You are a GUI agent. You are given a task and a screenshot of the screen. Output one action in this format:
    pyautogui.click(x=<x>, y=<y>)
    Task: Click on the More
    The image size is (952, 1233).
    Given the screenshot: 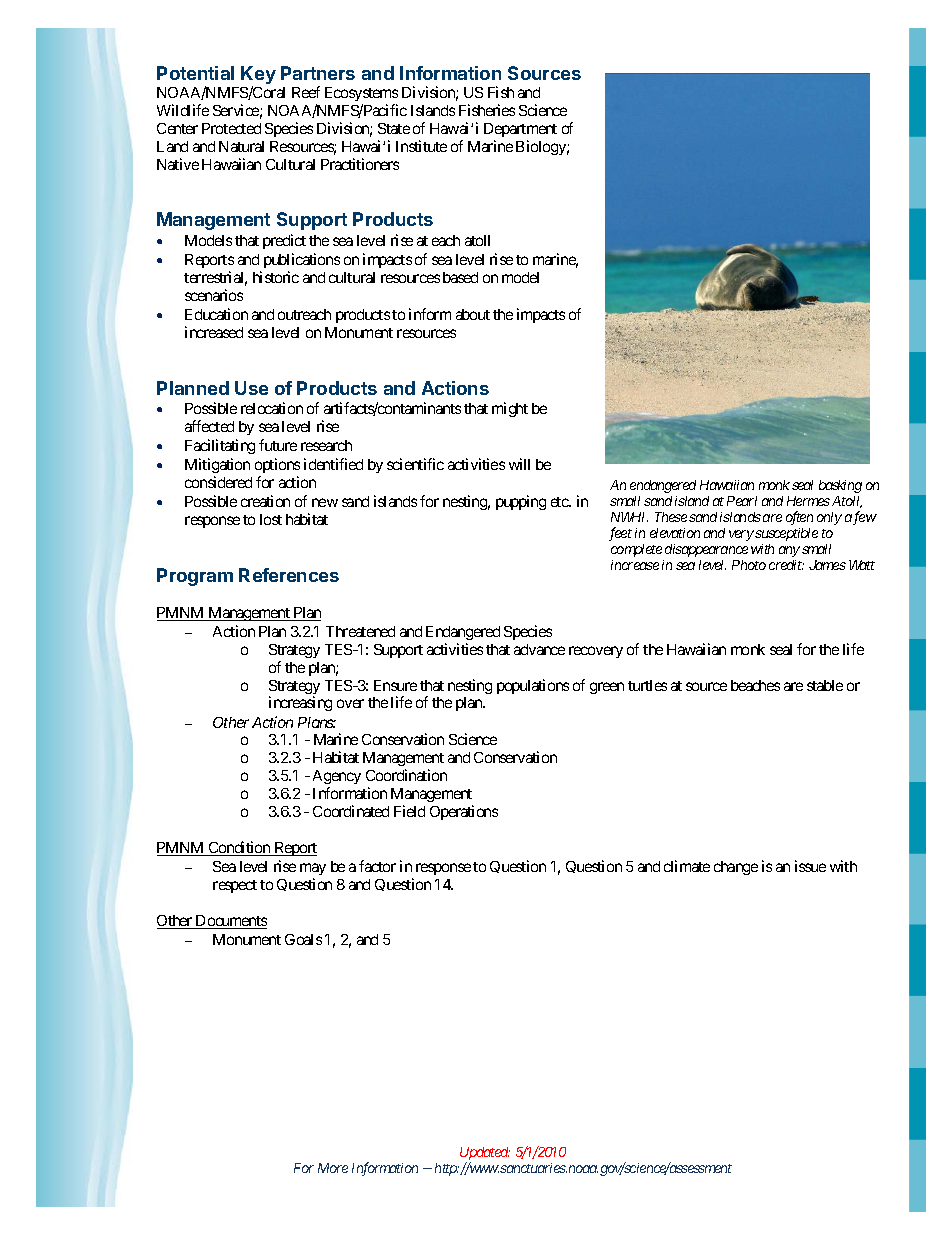 What is the action you would take?
    pyautogui.click(x=333, y=1168)
